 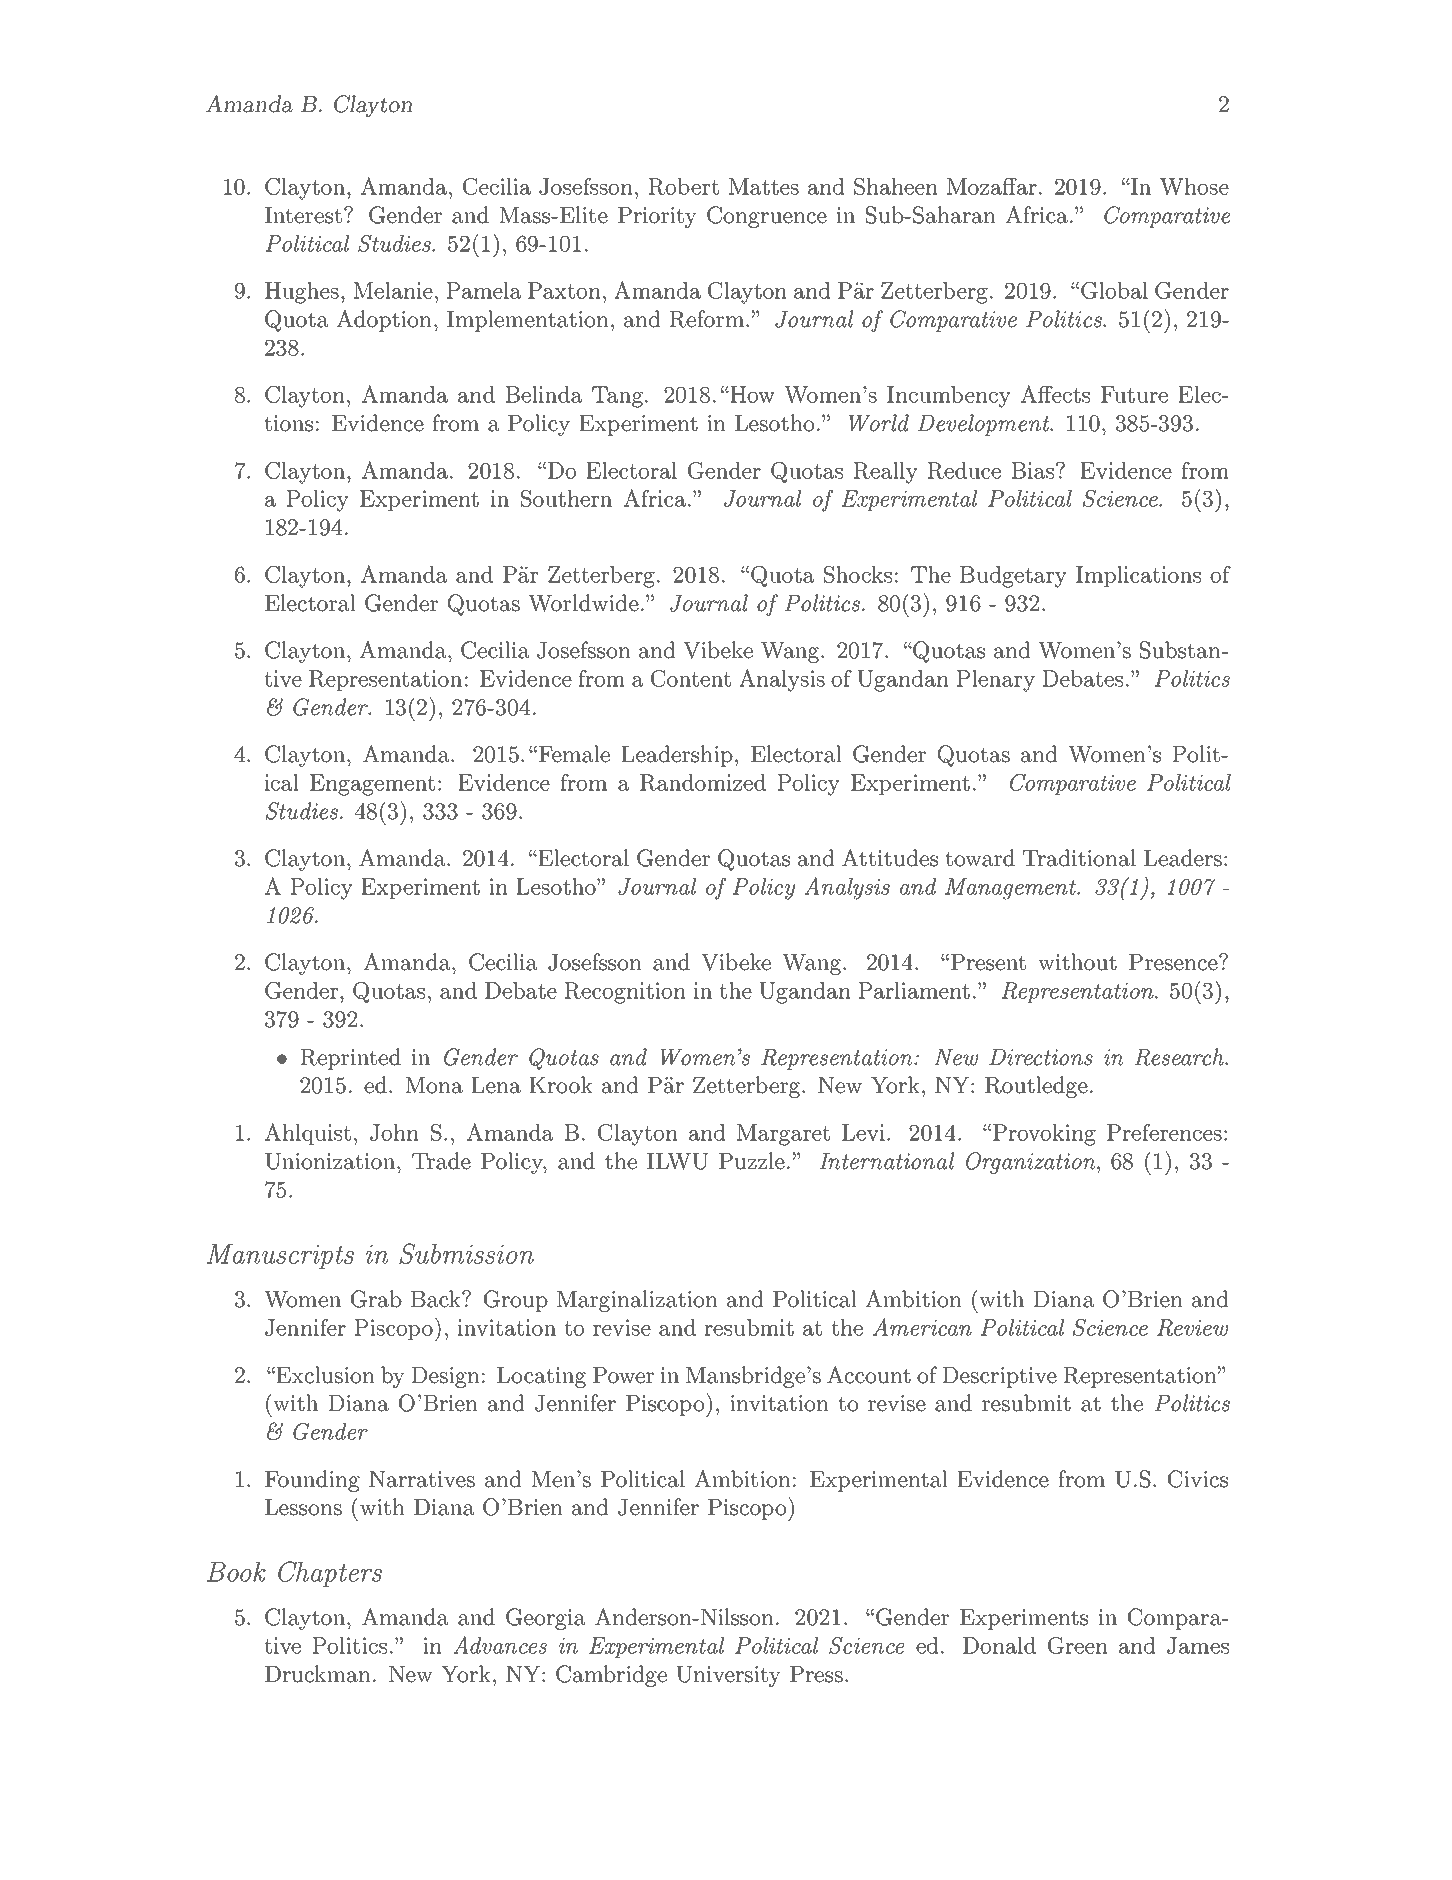 What do you see at coordinates (783, 1135) in the screenshot?
I see `Margaret` at bounding box center [783, 1135].
